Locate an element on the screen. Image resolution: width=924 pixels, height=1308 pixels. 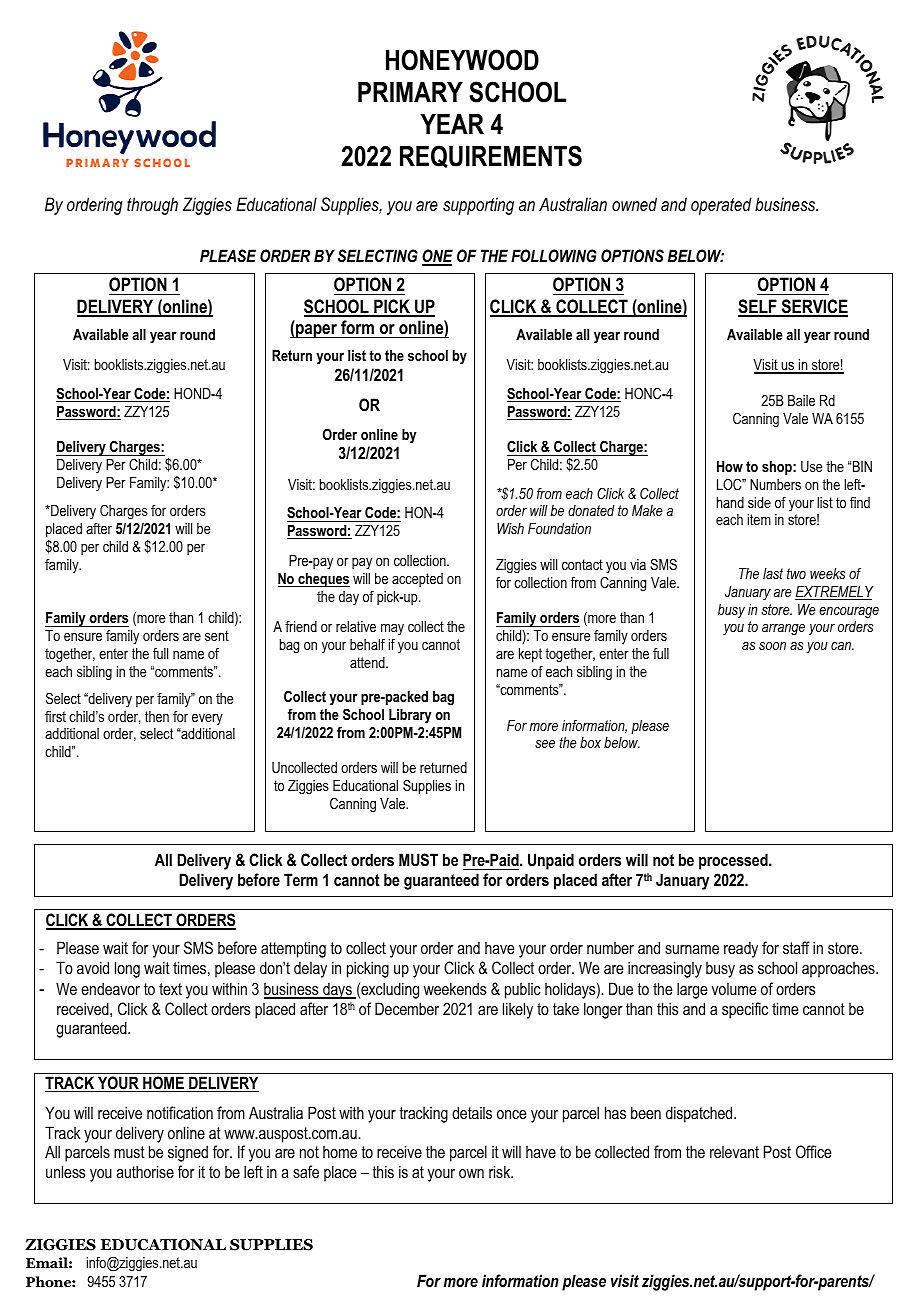
then is located at coordinates (157, 716).
